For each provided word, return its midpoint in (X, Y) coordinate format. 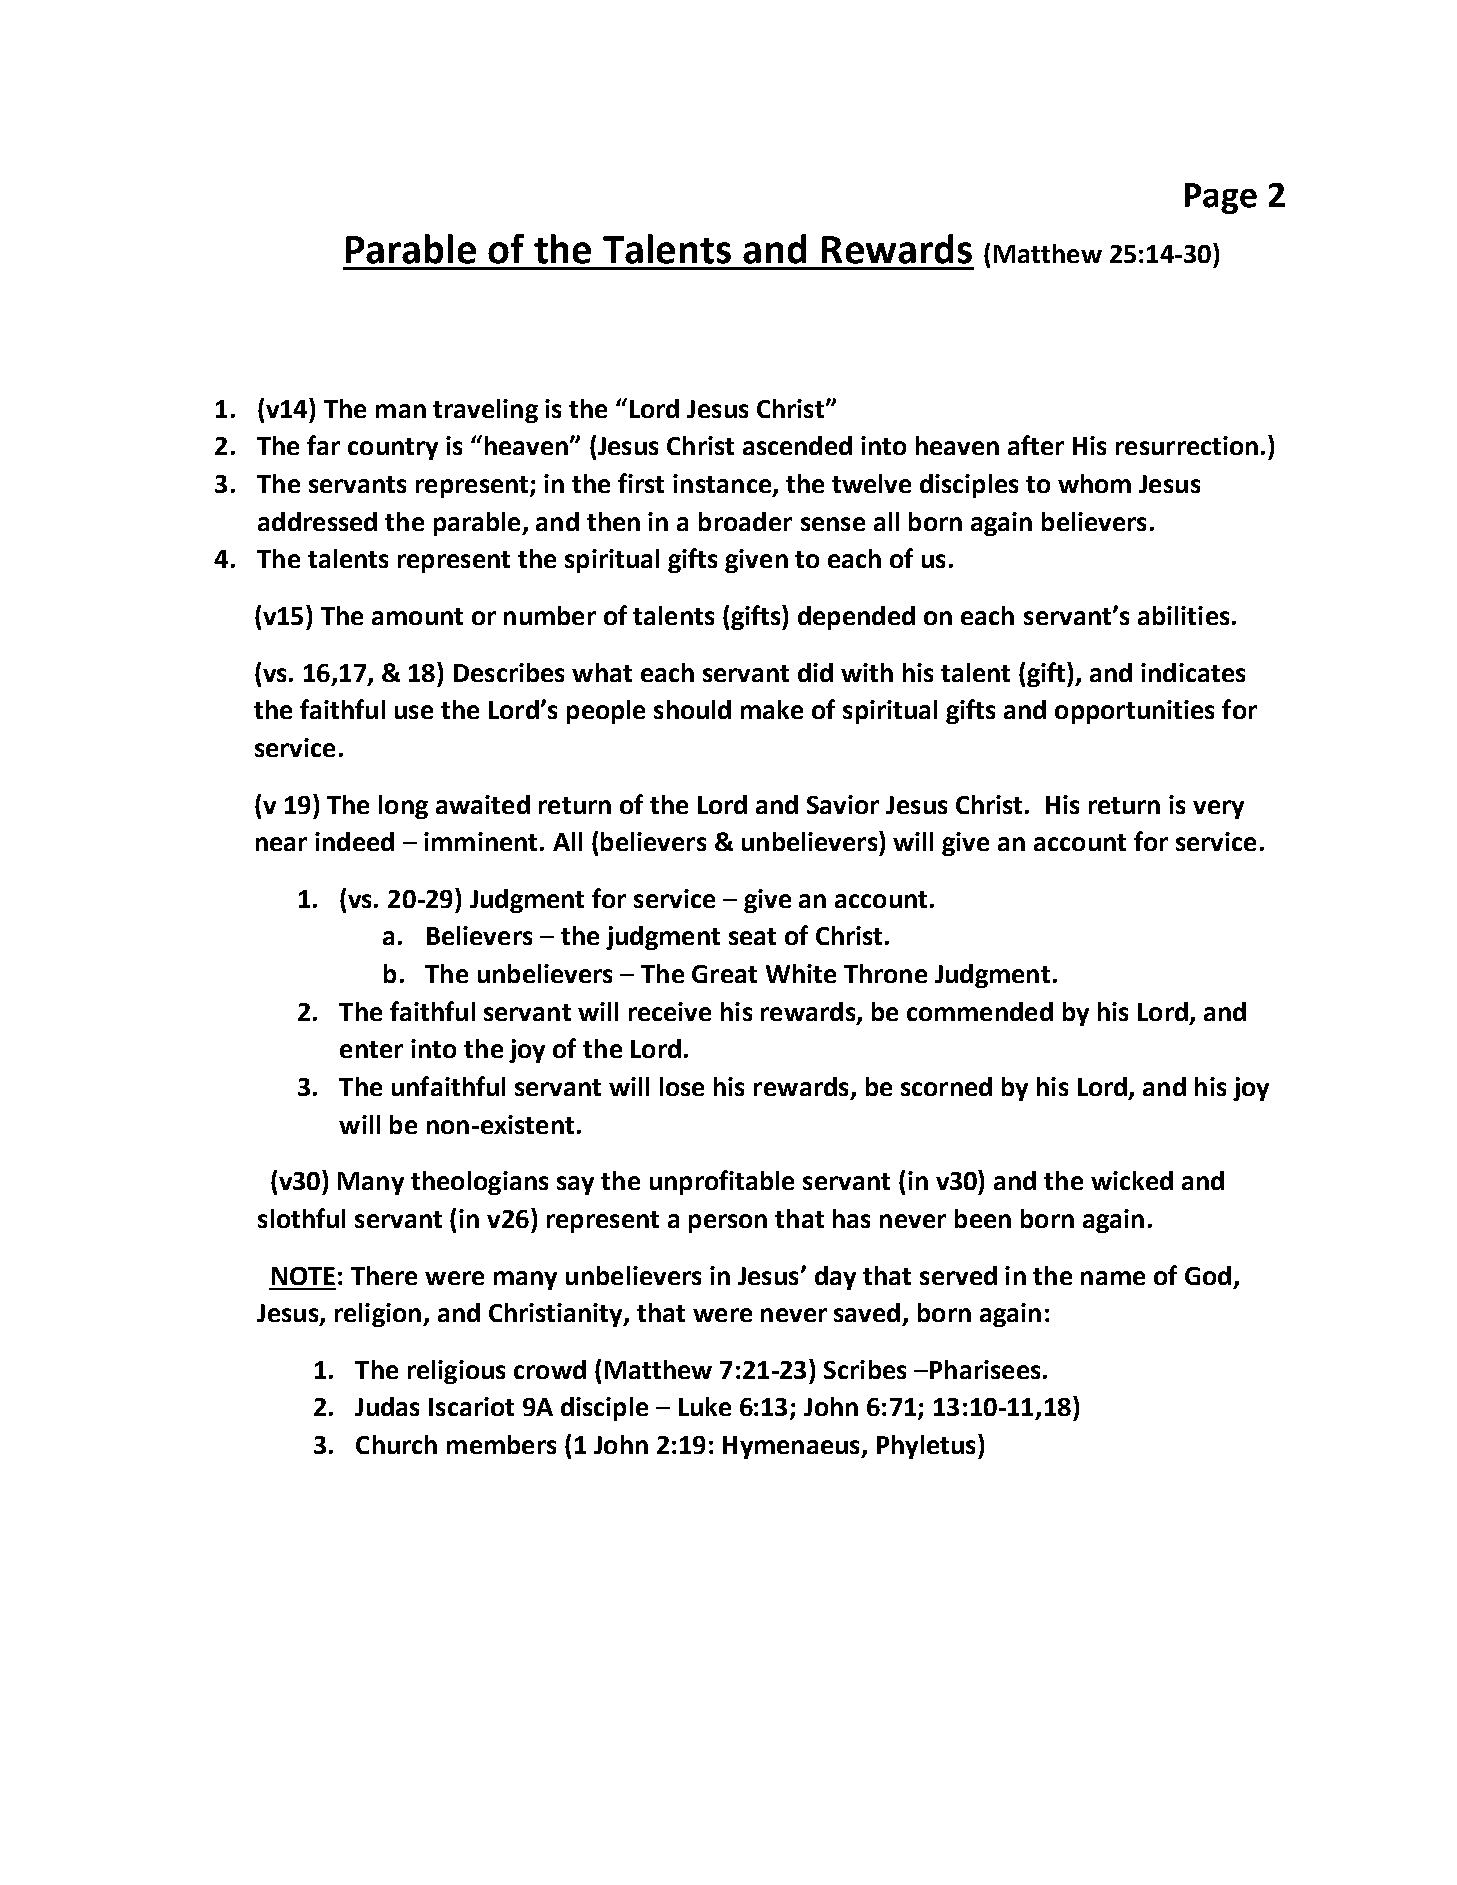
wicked (1132, 1180)
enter (371, 1049)
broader (745, 521)
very (1218, 809)
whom (1094, 483)
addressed (317, 521)
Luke (705, 1406)
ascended (797, 445)
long (403, 807)
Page (1221, 198)
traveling (485, 411)
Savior (843, 804)
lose (682, 1086)
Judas (387, 1406)
